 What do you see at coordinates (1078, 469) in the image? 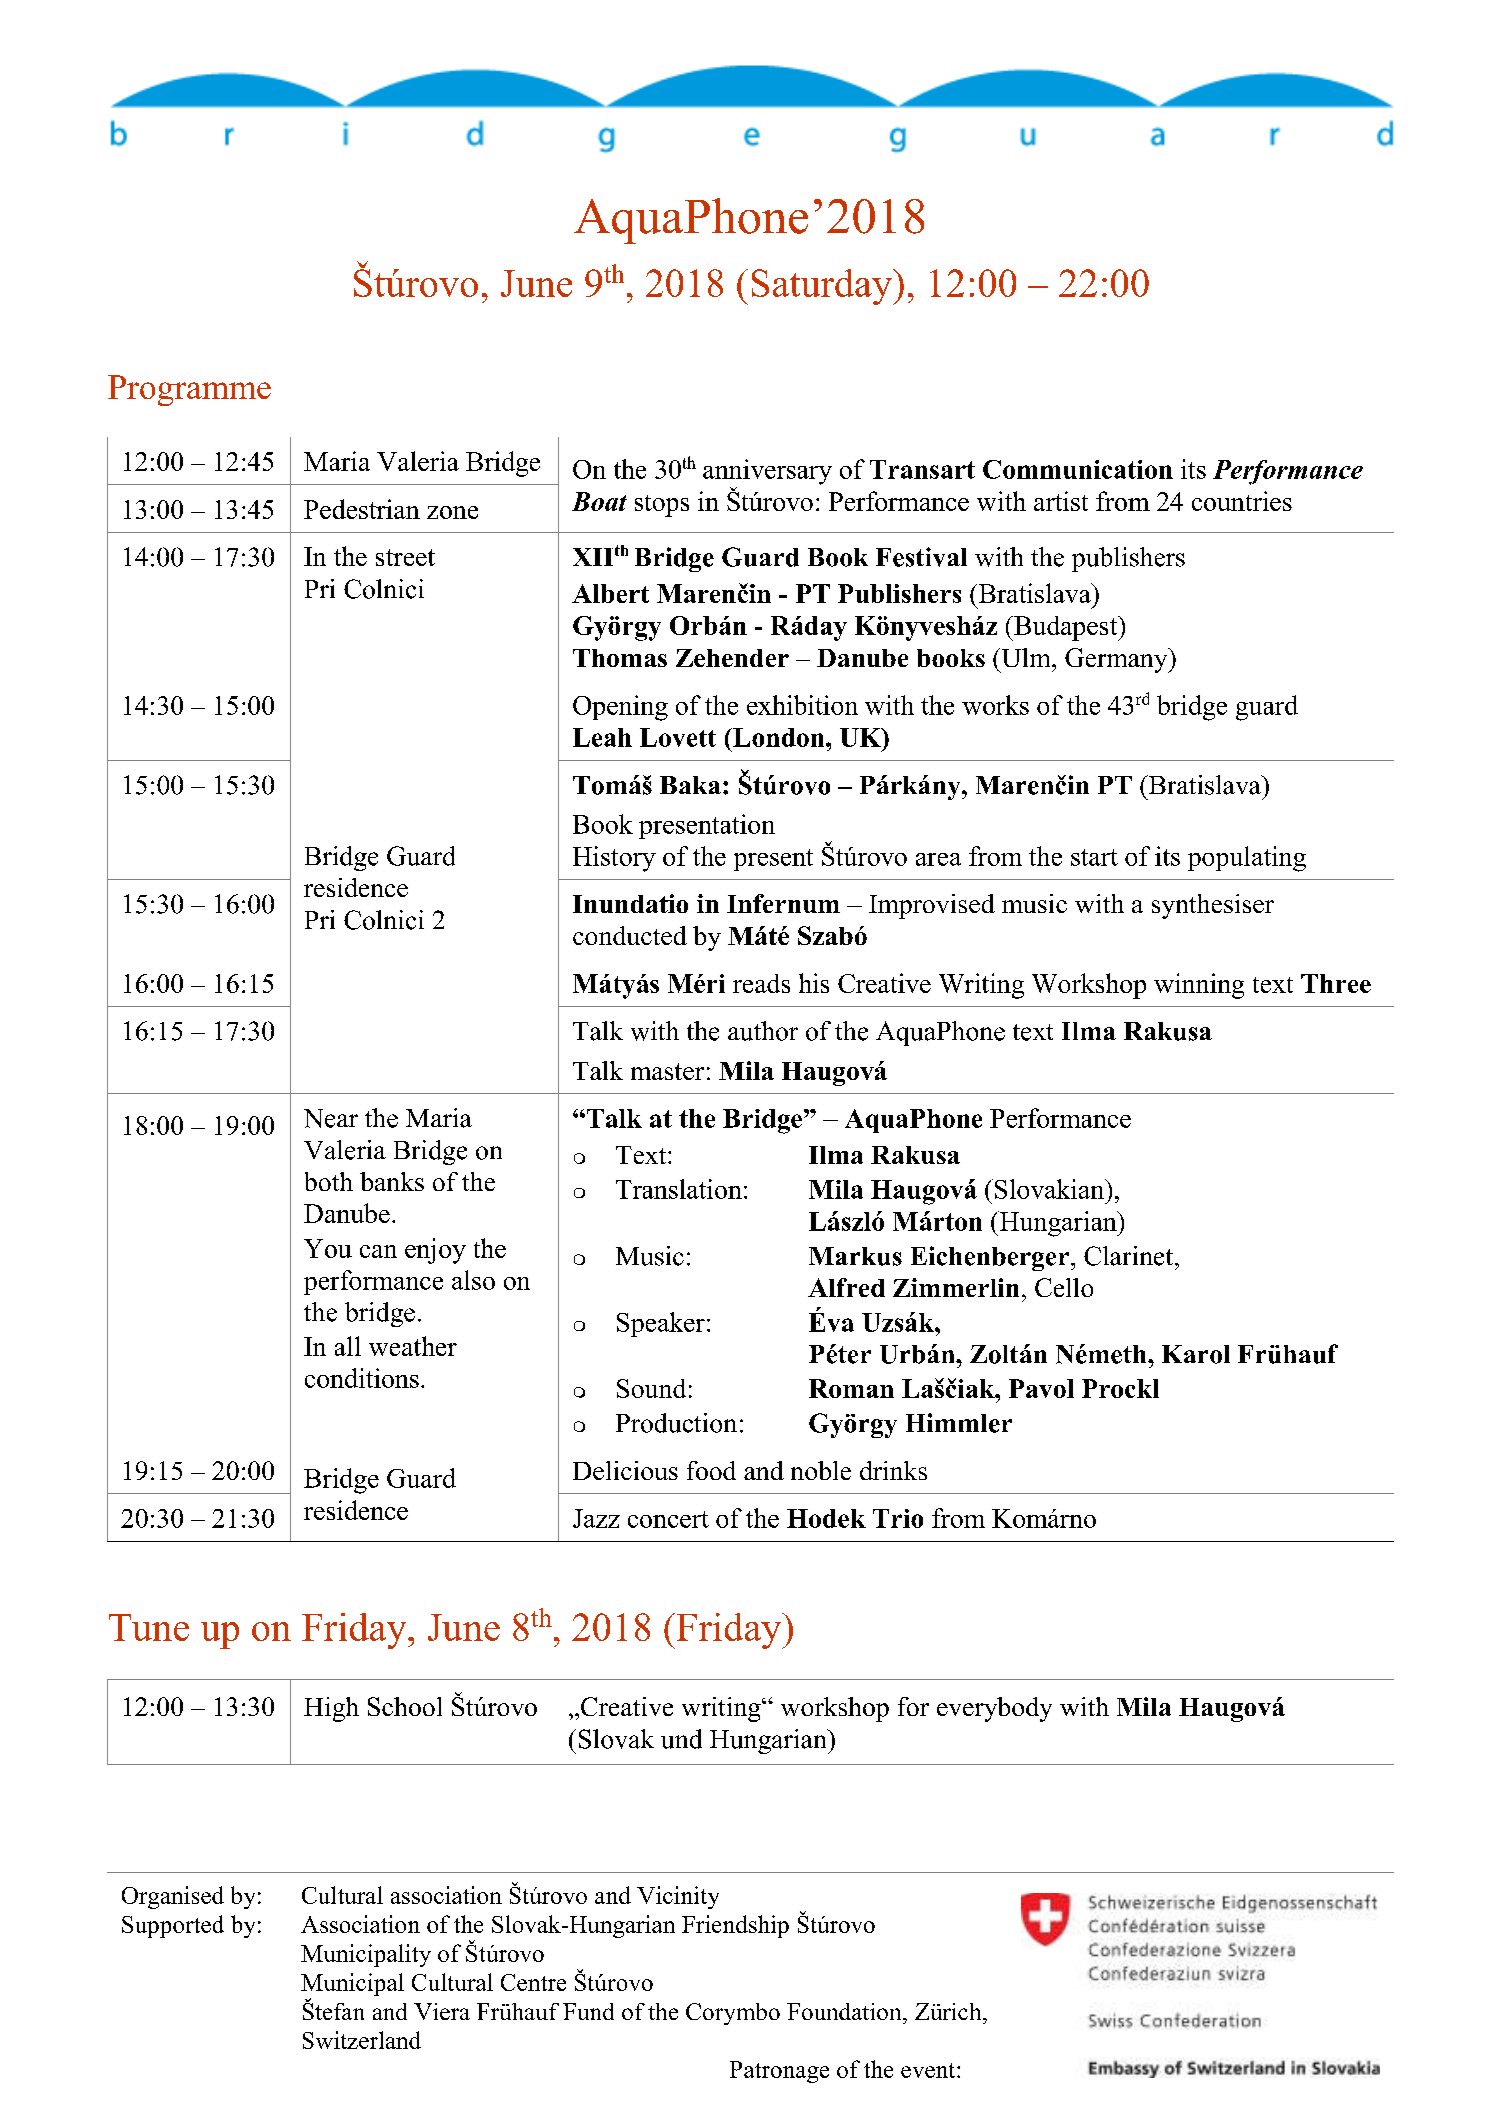
I see `Communication` at bounding box center [1078, 469].
